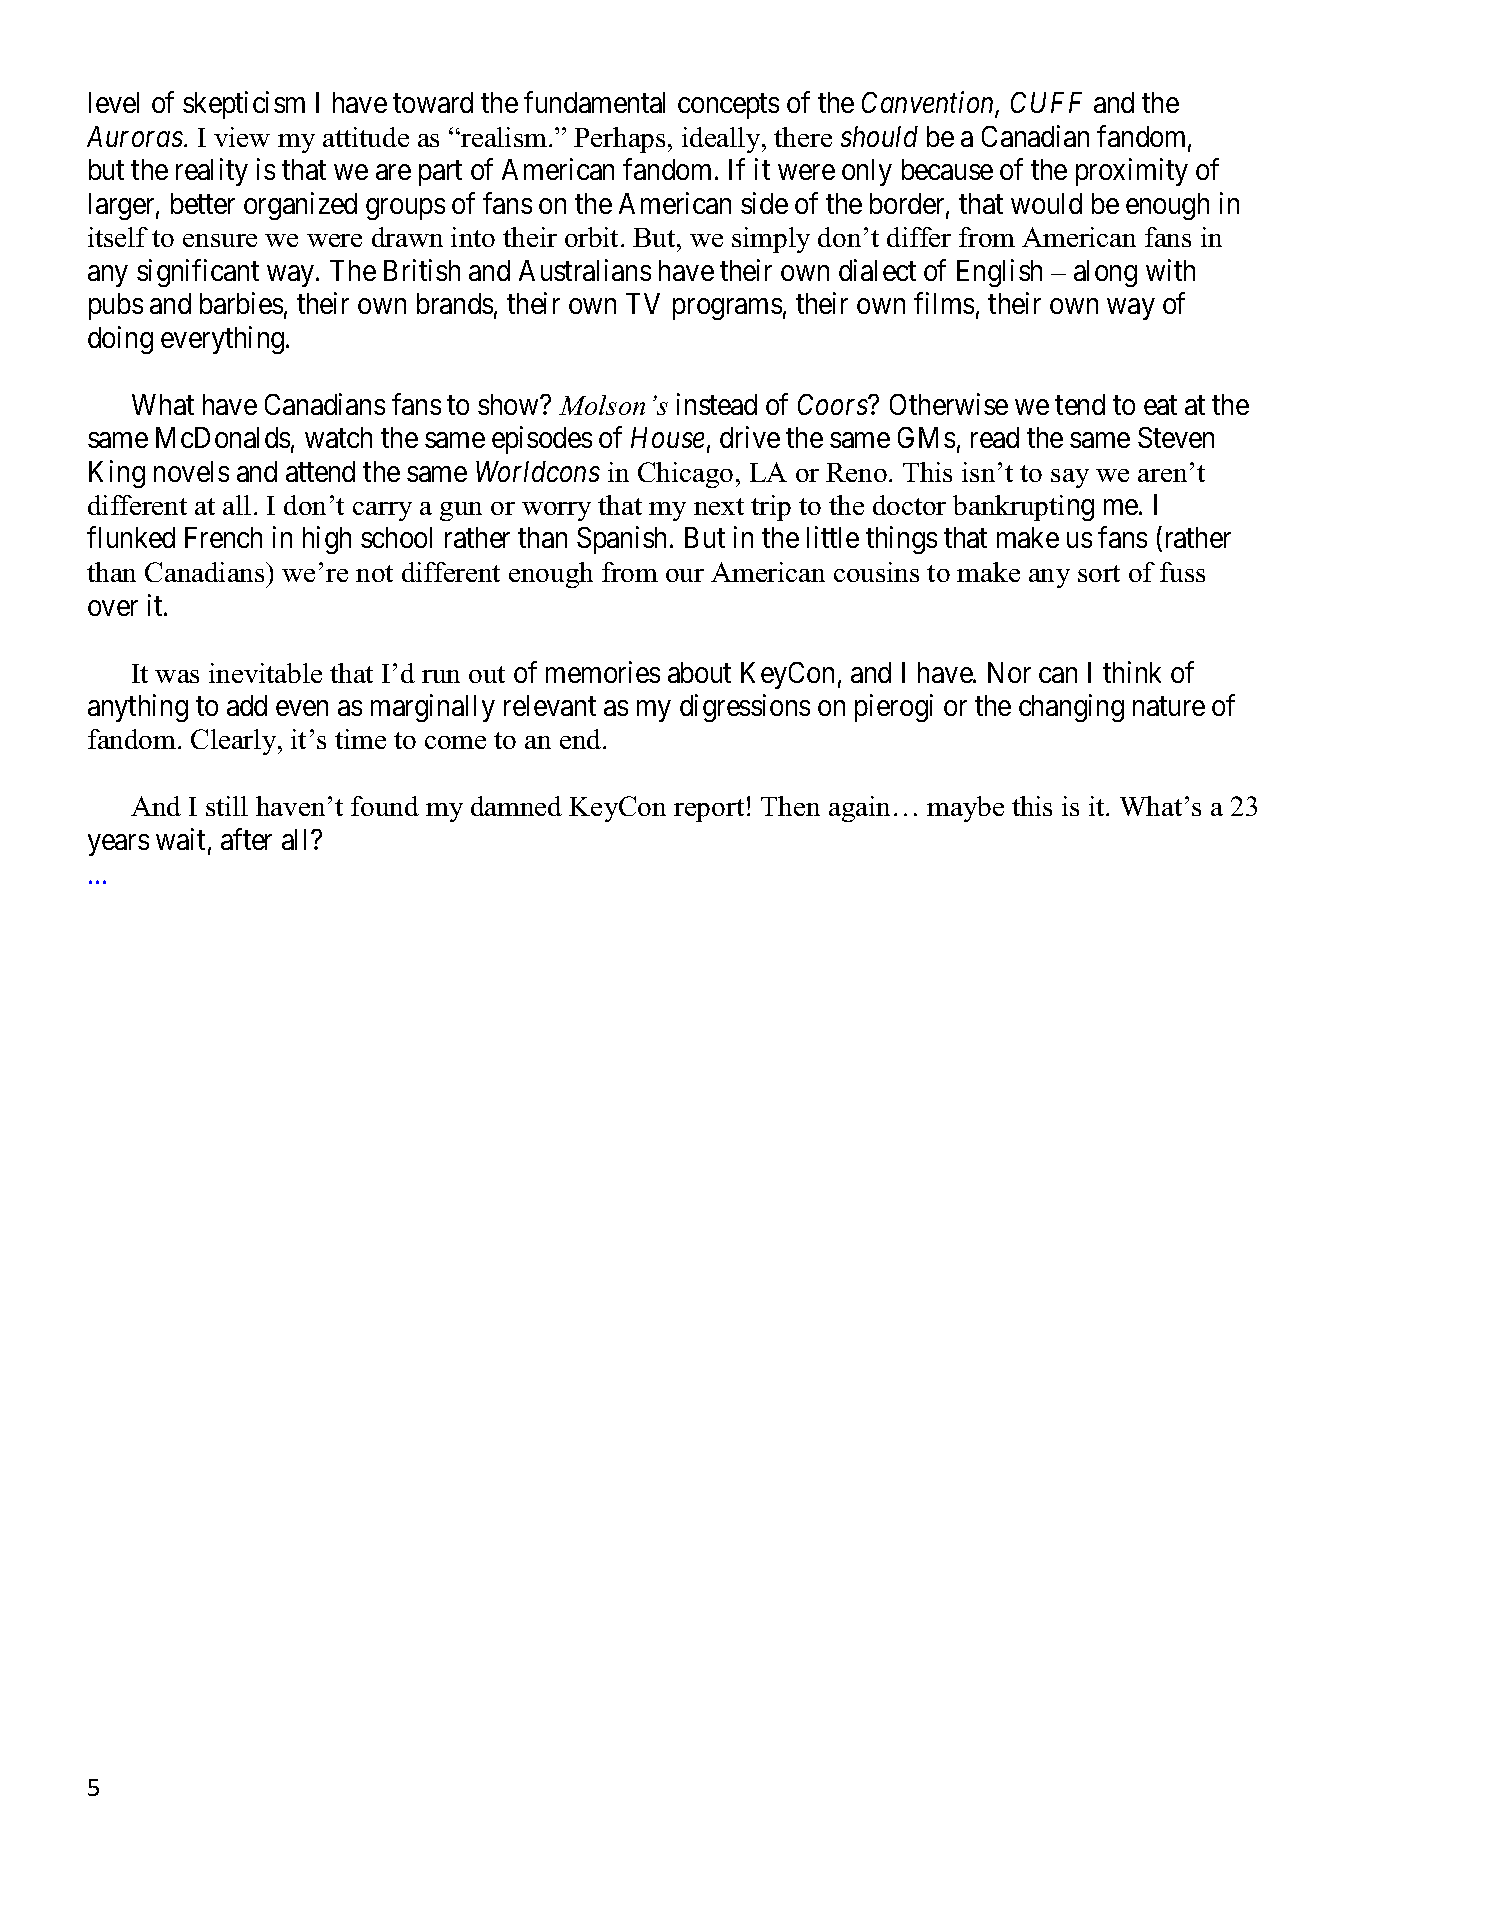 Image resolution: width=1485 pixels, height=1922 pixels. I want to click on view, so click(242, 137).
